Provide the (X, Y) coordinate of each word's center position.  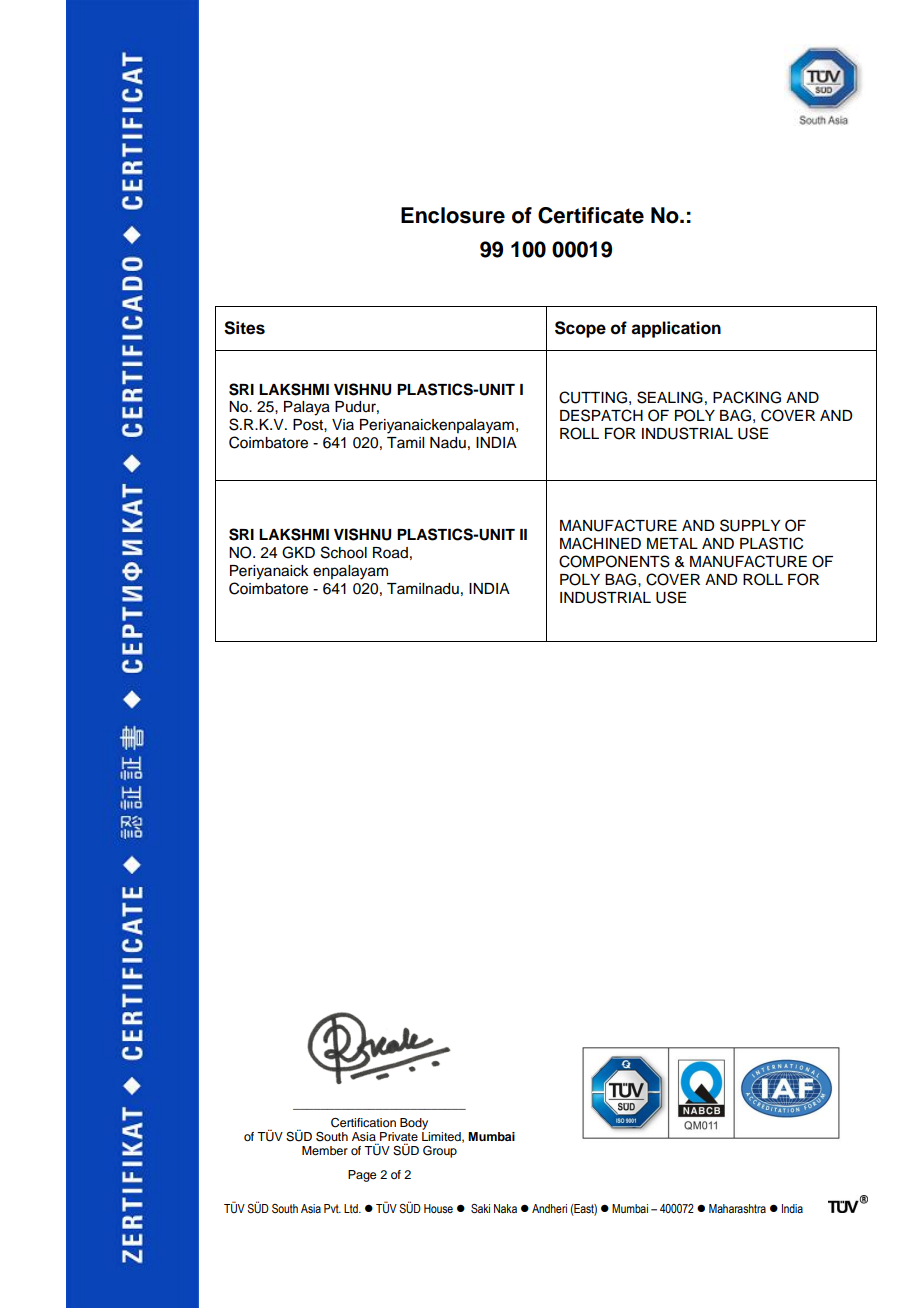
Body (414, 1124)
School (344, 552)
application (676, 329)
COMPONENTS (614, 561)
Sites (244, 328)
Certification (363, 1123)
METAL (672, 543)
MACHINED (600, 543)
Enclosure (453, 215)
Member (325, 1150)
